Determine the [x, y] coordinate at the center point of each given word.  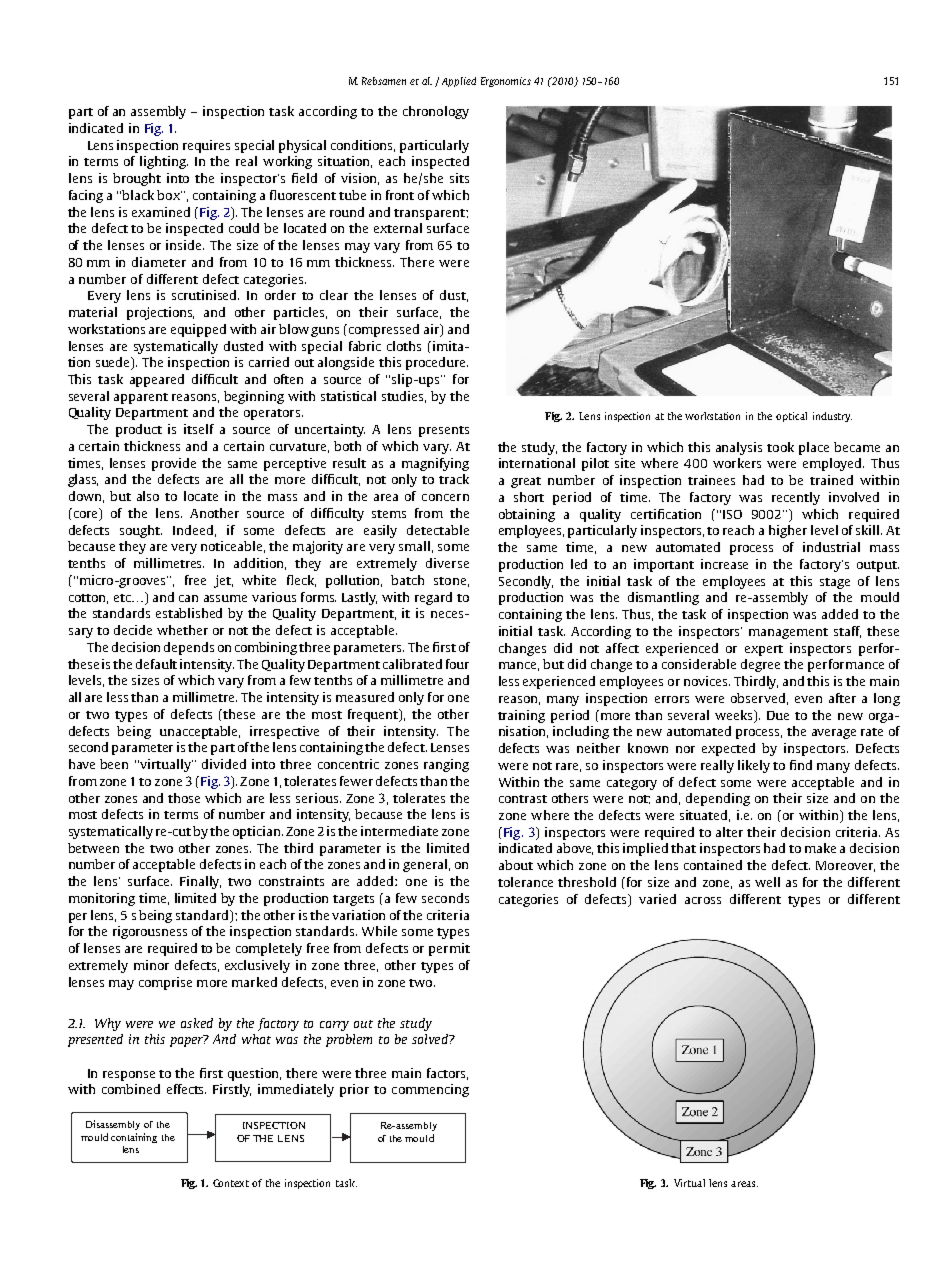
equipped [198, 330]
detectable [438, 530]
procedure [437, 363]
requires [206, 146]
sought [141, 531]
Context [231, 1183]
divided [224, 764]
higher [788, 531]
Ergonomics [506, 82]
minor [151, 965]
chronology [436, 112]
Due [778, 715]
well [767, 882]
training [521, 716]
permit [449, 949]
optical [791, 417]
